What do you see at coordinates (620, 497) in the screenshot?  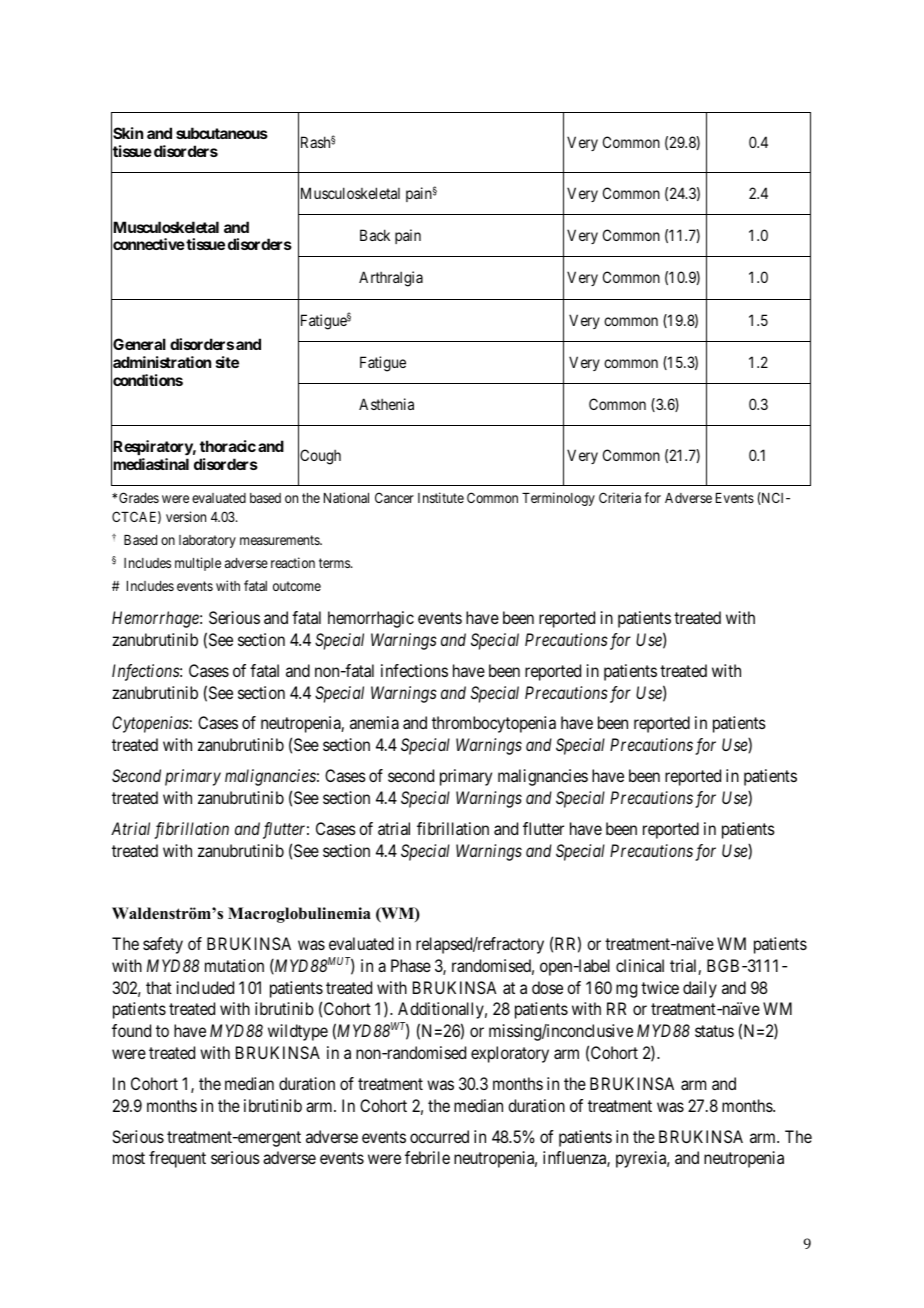 I see `Criteria` at bounding box center [620, 497].
